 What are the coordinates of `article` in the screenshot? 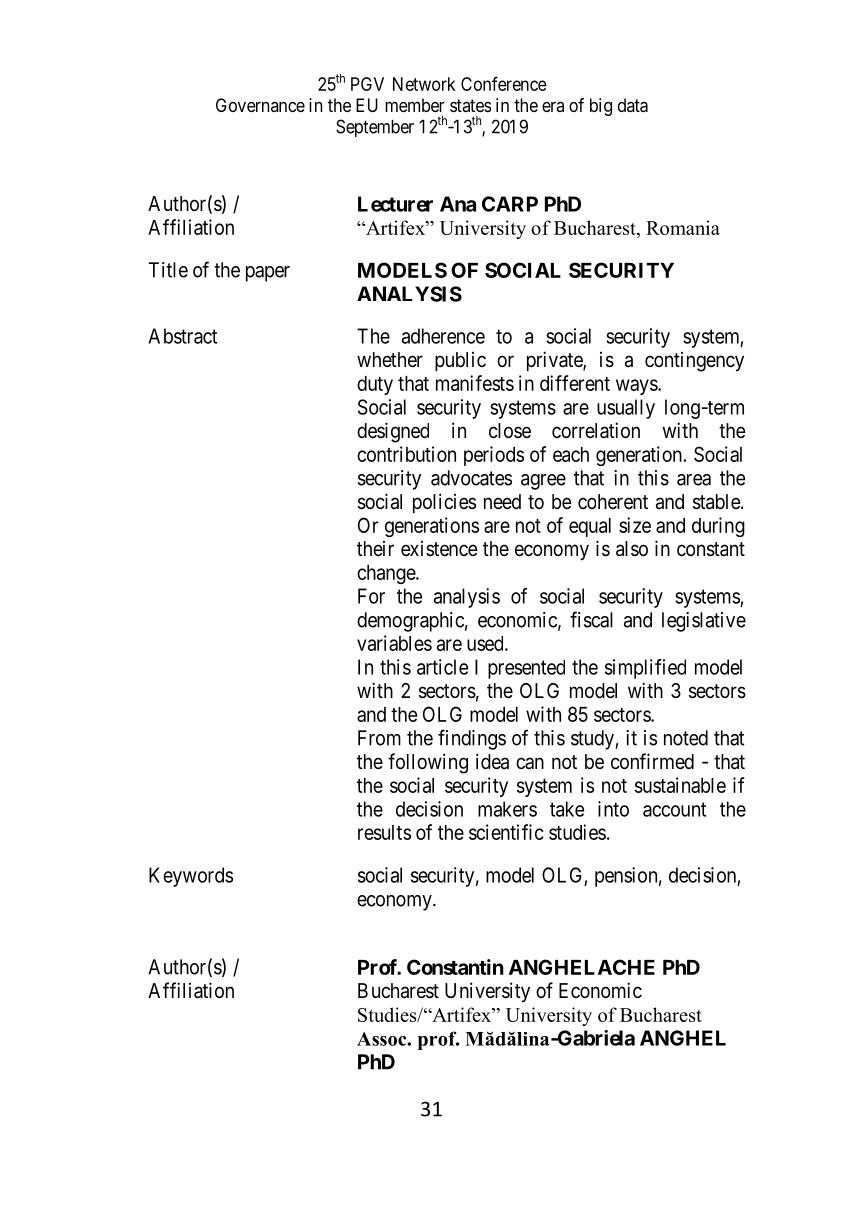 It's located at (442, 667).
